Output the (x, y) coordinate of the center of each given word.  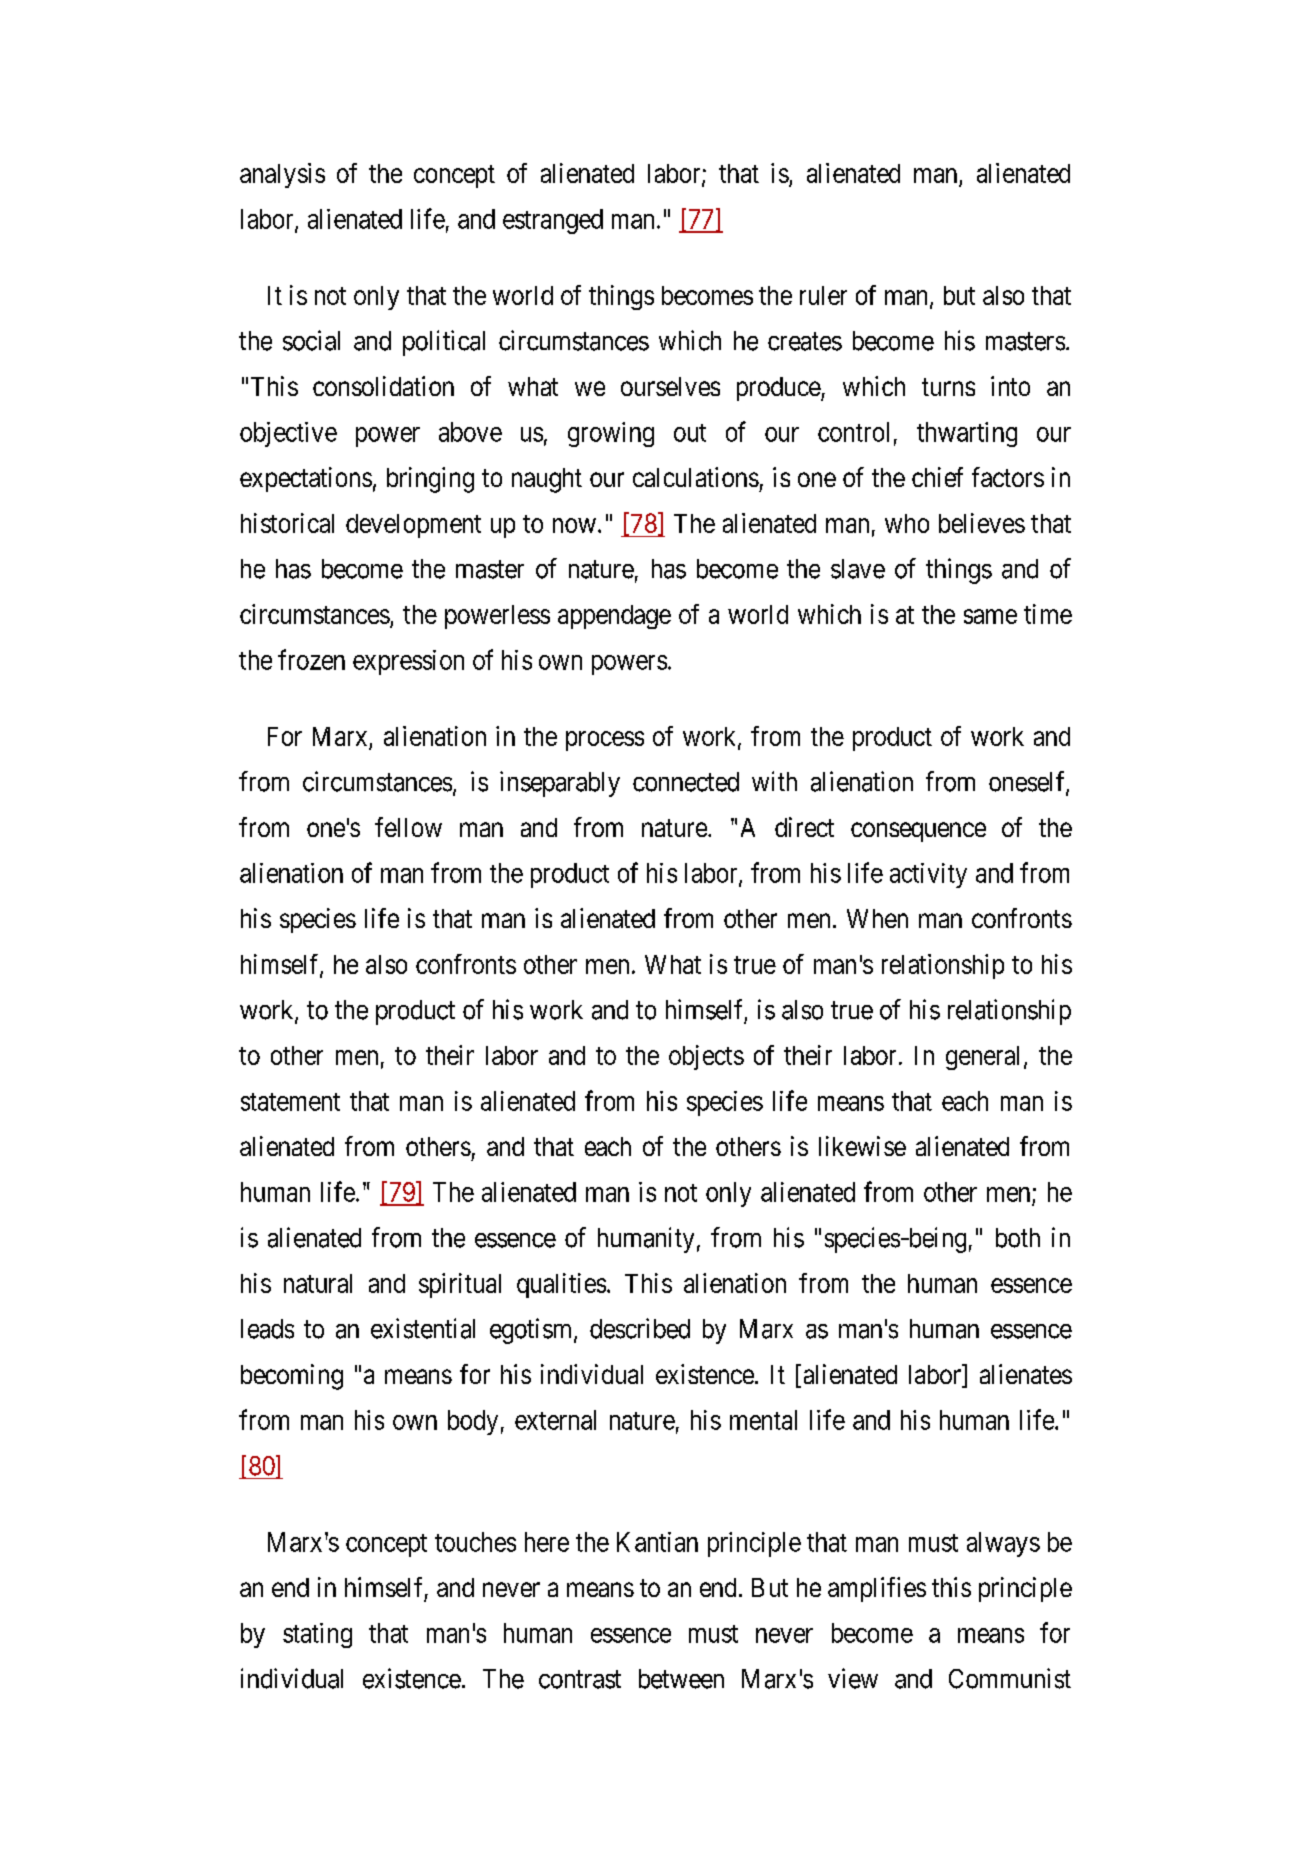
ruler (823, 295)
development (413, 526)
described (640, 1328)
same (990, 616)
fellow (408, 827)
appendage (614, 617)
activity (928, 875)
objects (706, 1057)
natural (318, 1283)
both (1018, 1238)
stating (317, 1635)
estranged (553, 221)
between (681, 1679)
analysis (282, 175)
